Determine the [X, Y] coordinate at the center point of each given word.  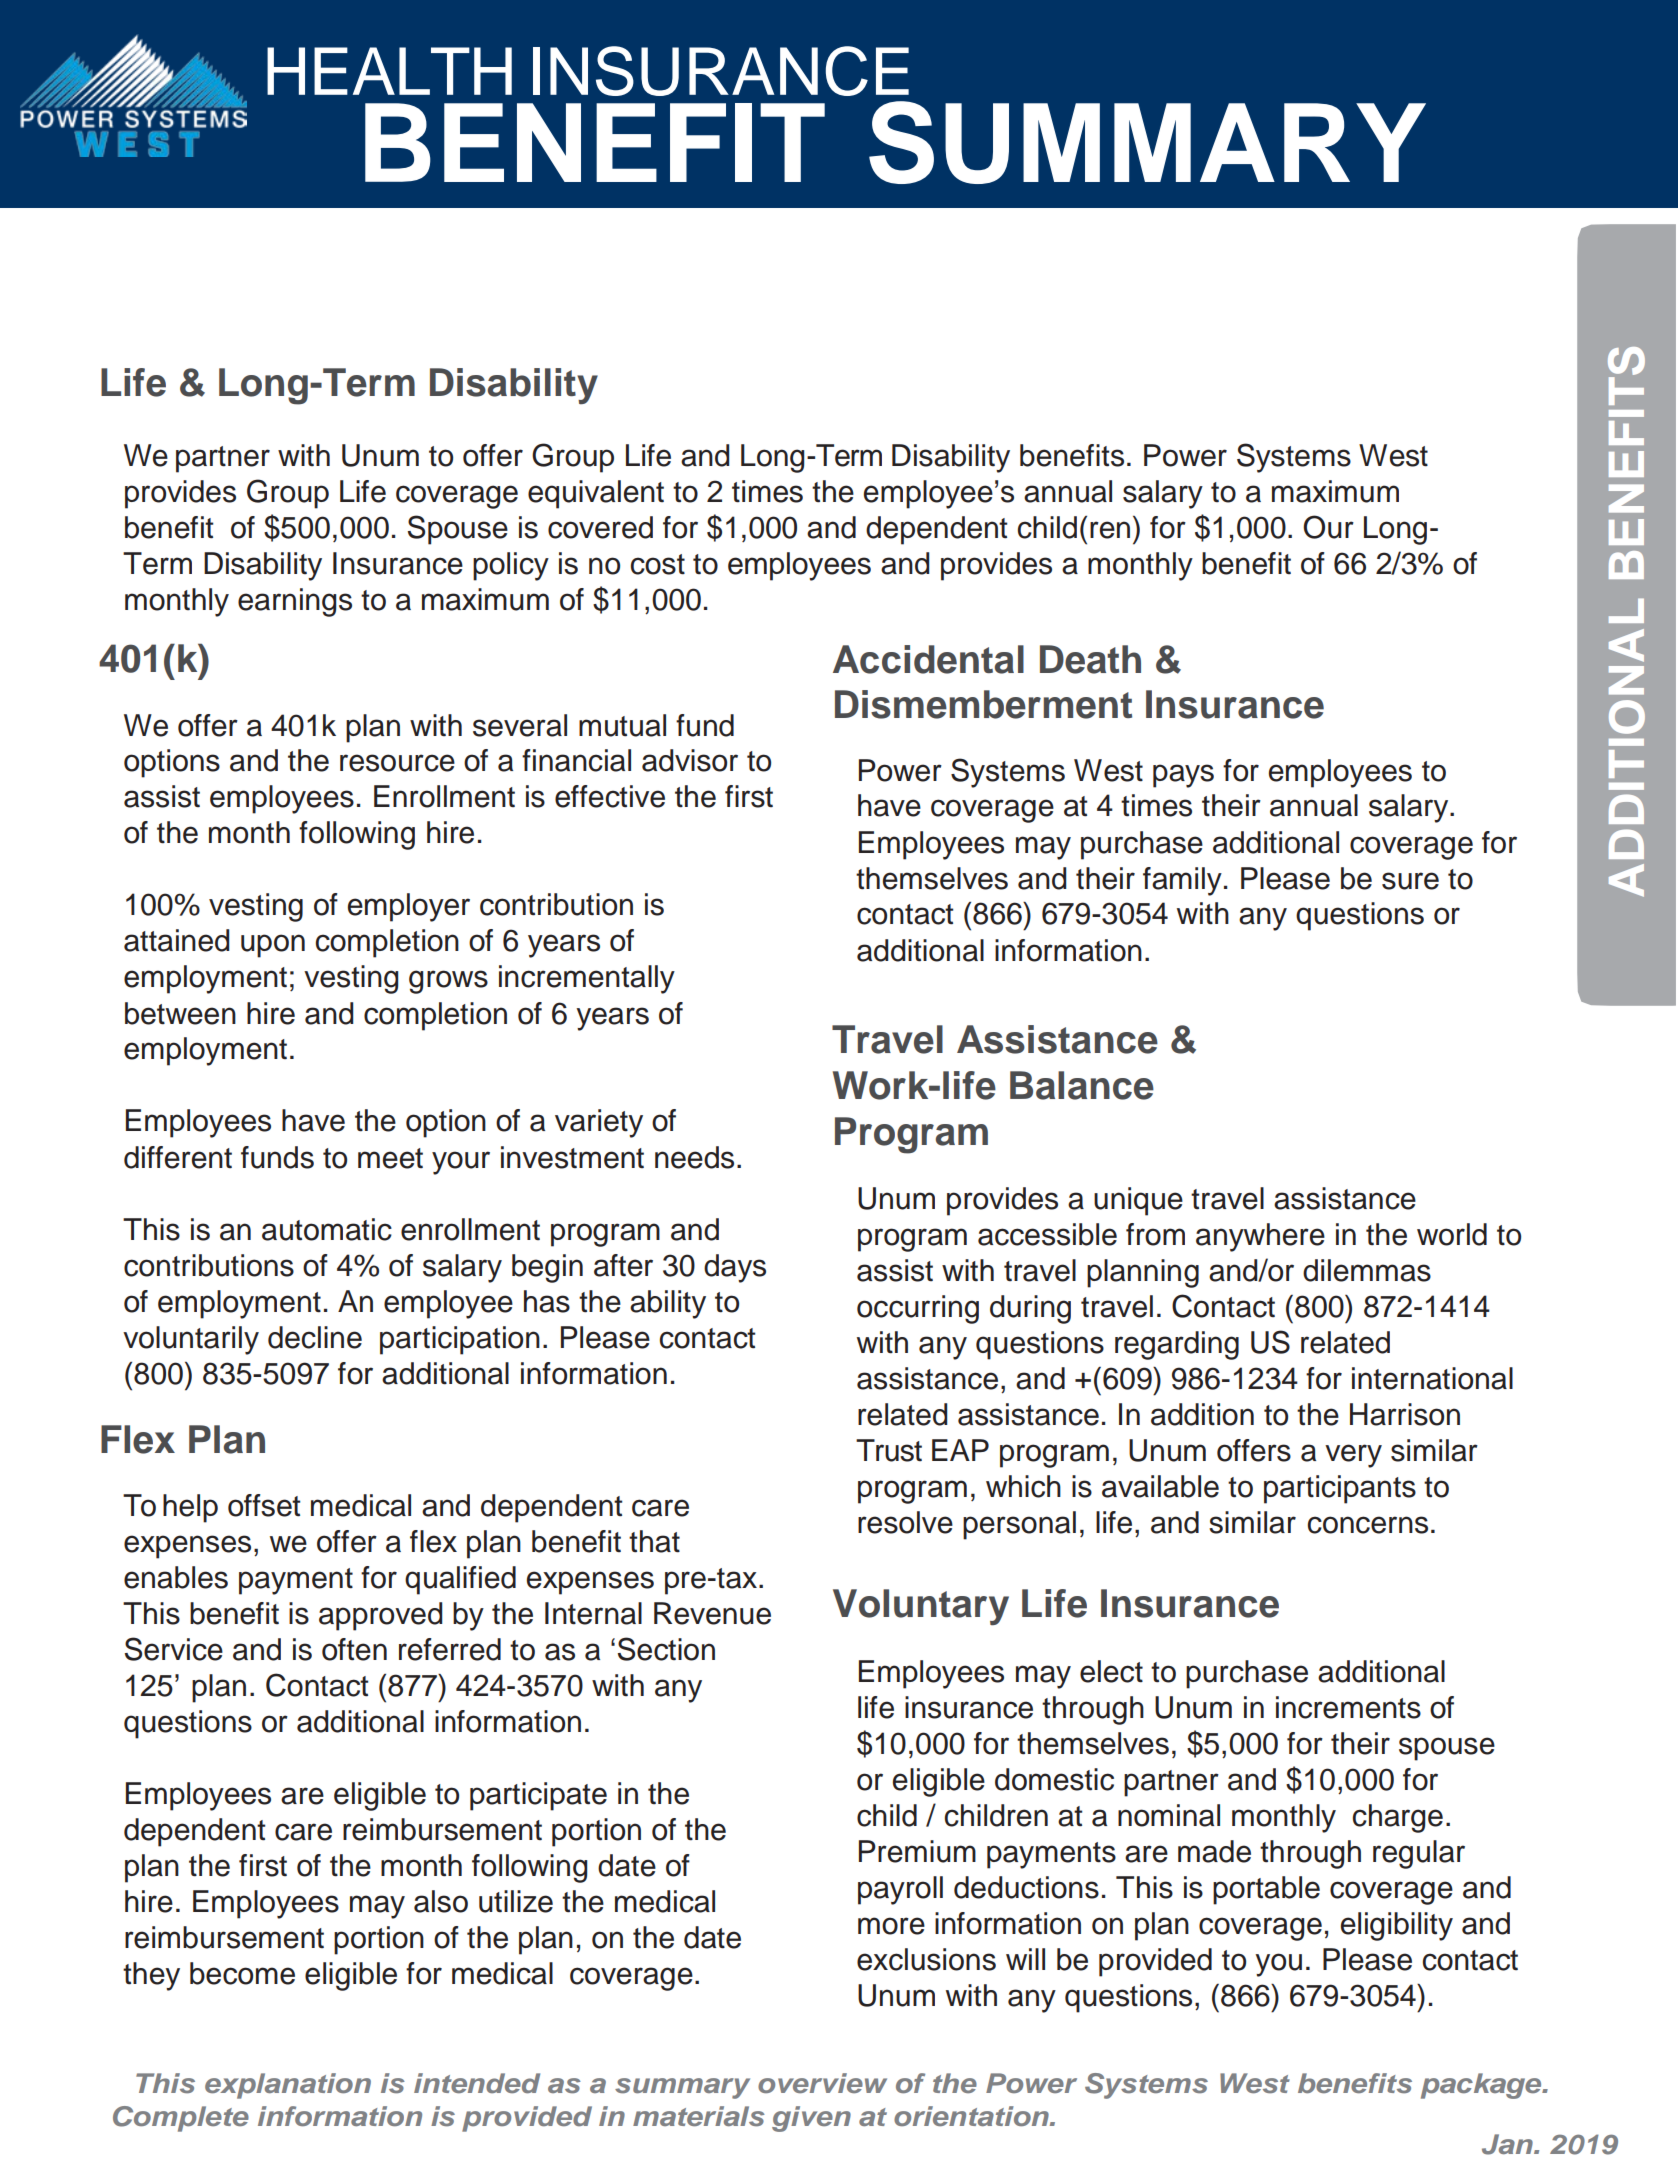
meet [390, 1158]
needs [694, 1157]
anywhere [1260, 1237]
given [811, 2119]
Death [1090, 659]
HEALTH [389, 71]
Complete [181, 2119]
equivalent [596, 494]
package [1482, 2086]
